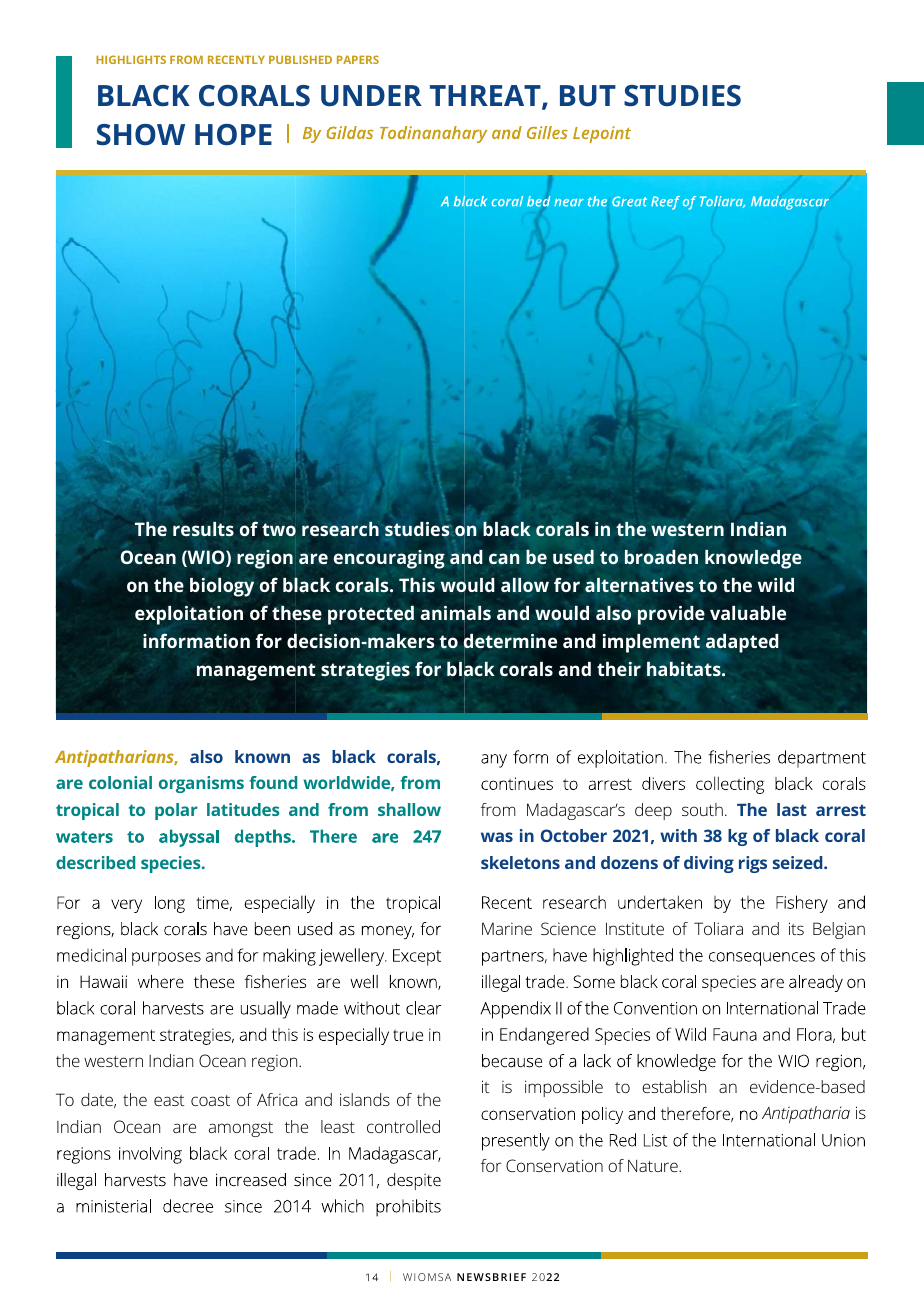  Describe the element at coordinates (403, 1126) in the page. I see `controlled` at that location.
